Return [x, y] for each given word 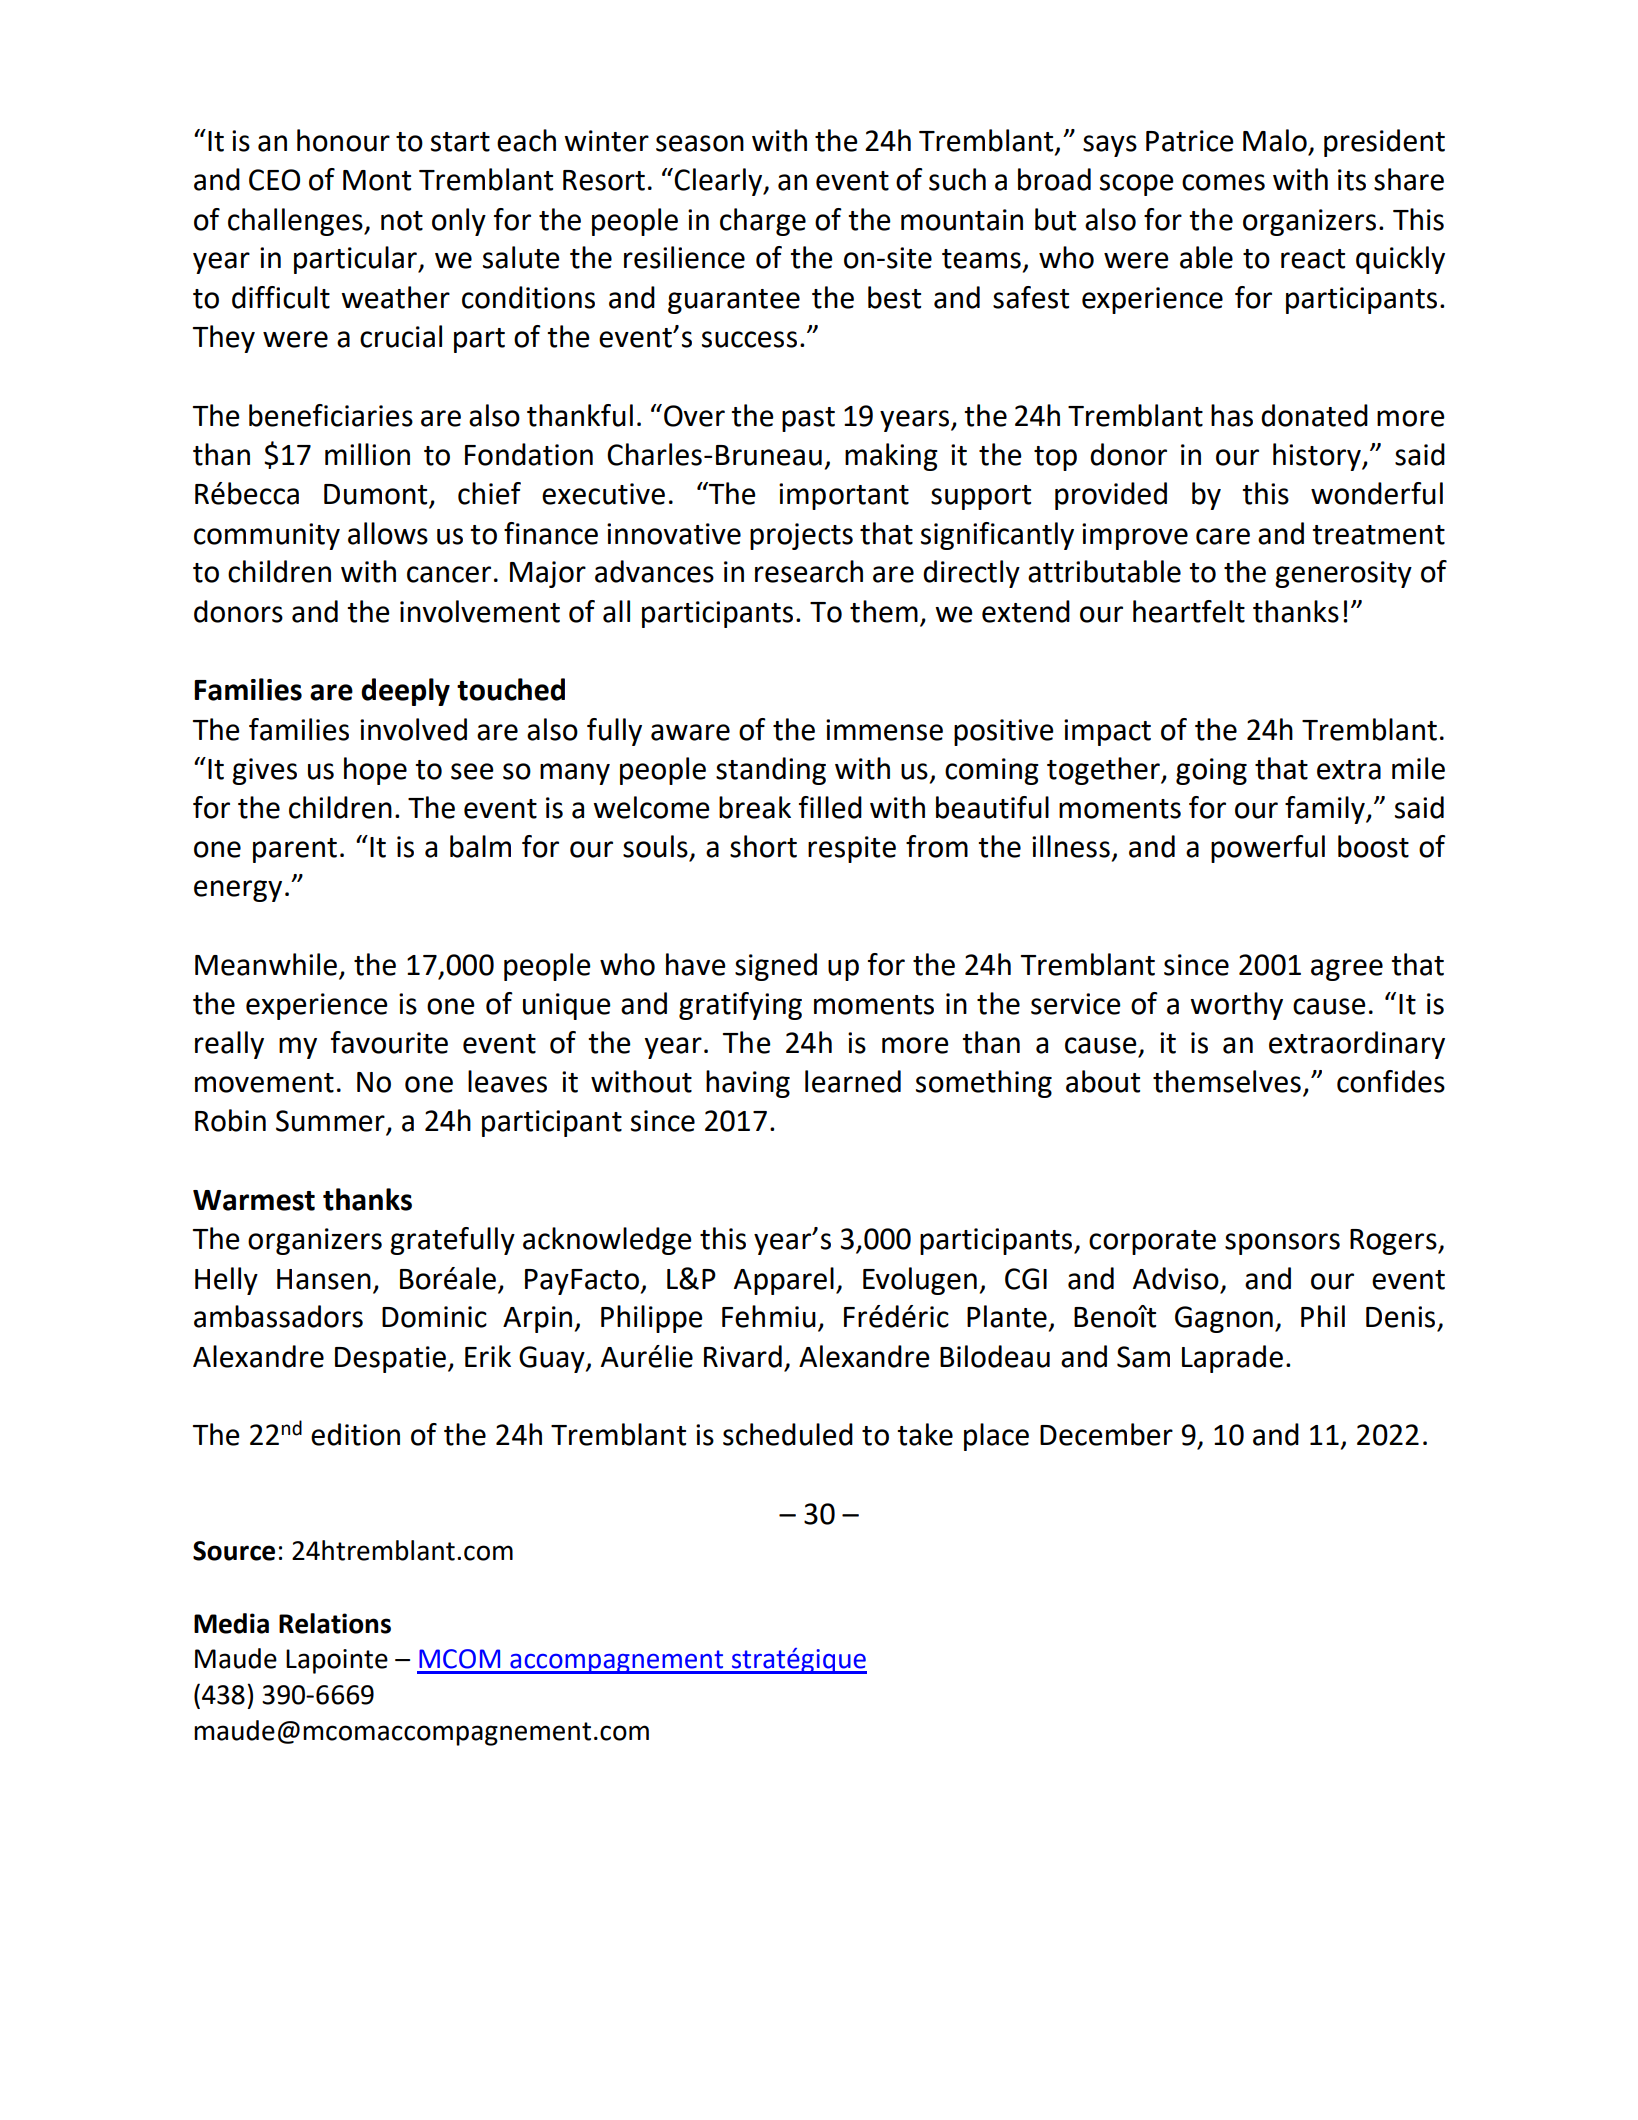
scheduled [788, 1434]
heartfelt [1189, 611]
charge [763, 222]
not [402, 221]
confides [1391, 1081]
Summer [331, 1122]
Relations [335, 1623]
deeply [405, 692]
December [1106, 1434]
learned [853, 1081]
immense [884, 730]
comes [1223, 182]
